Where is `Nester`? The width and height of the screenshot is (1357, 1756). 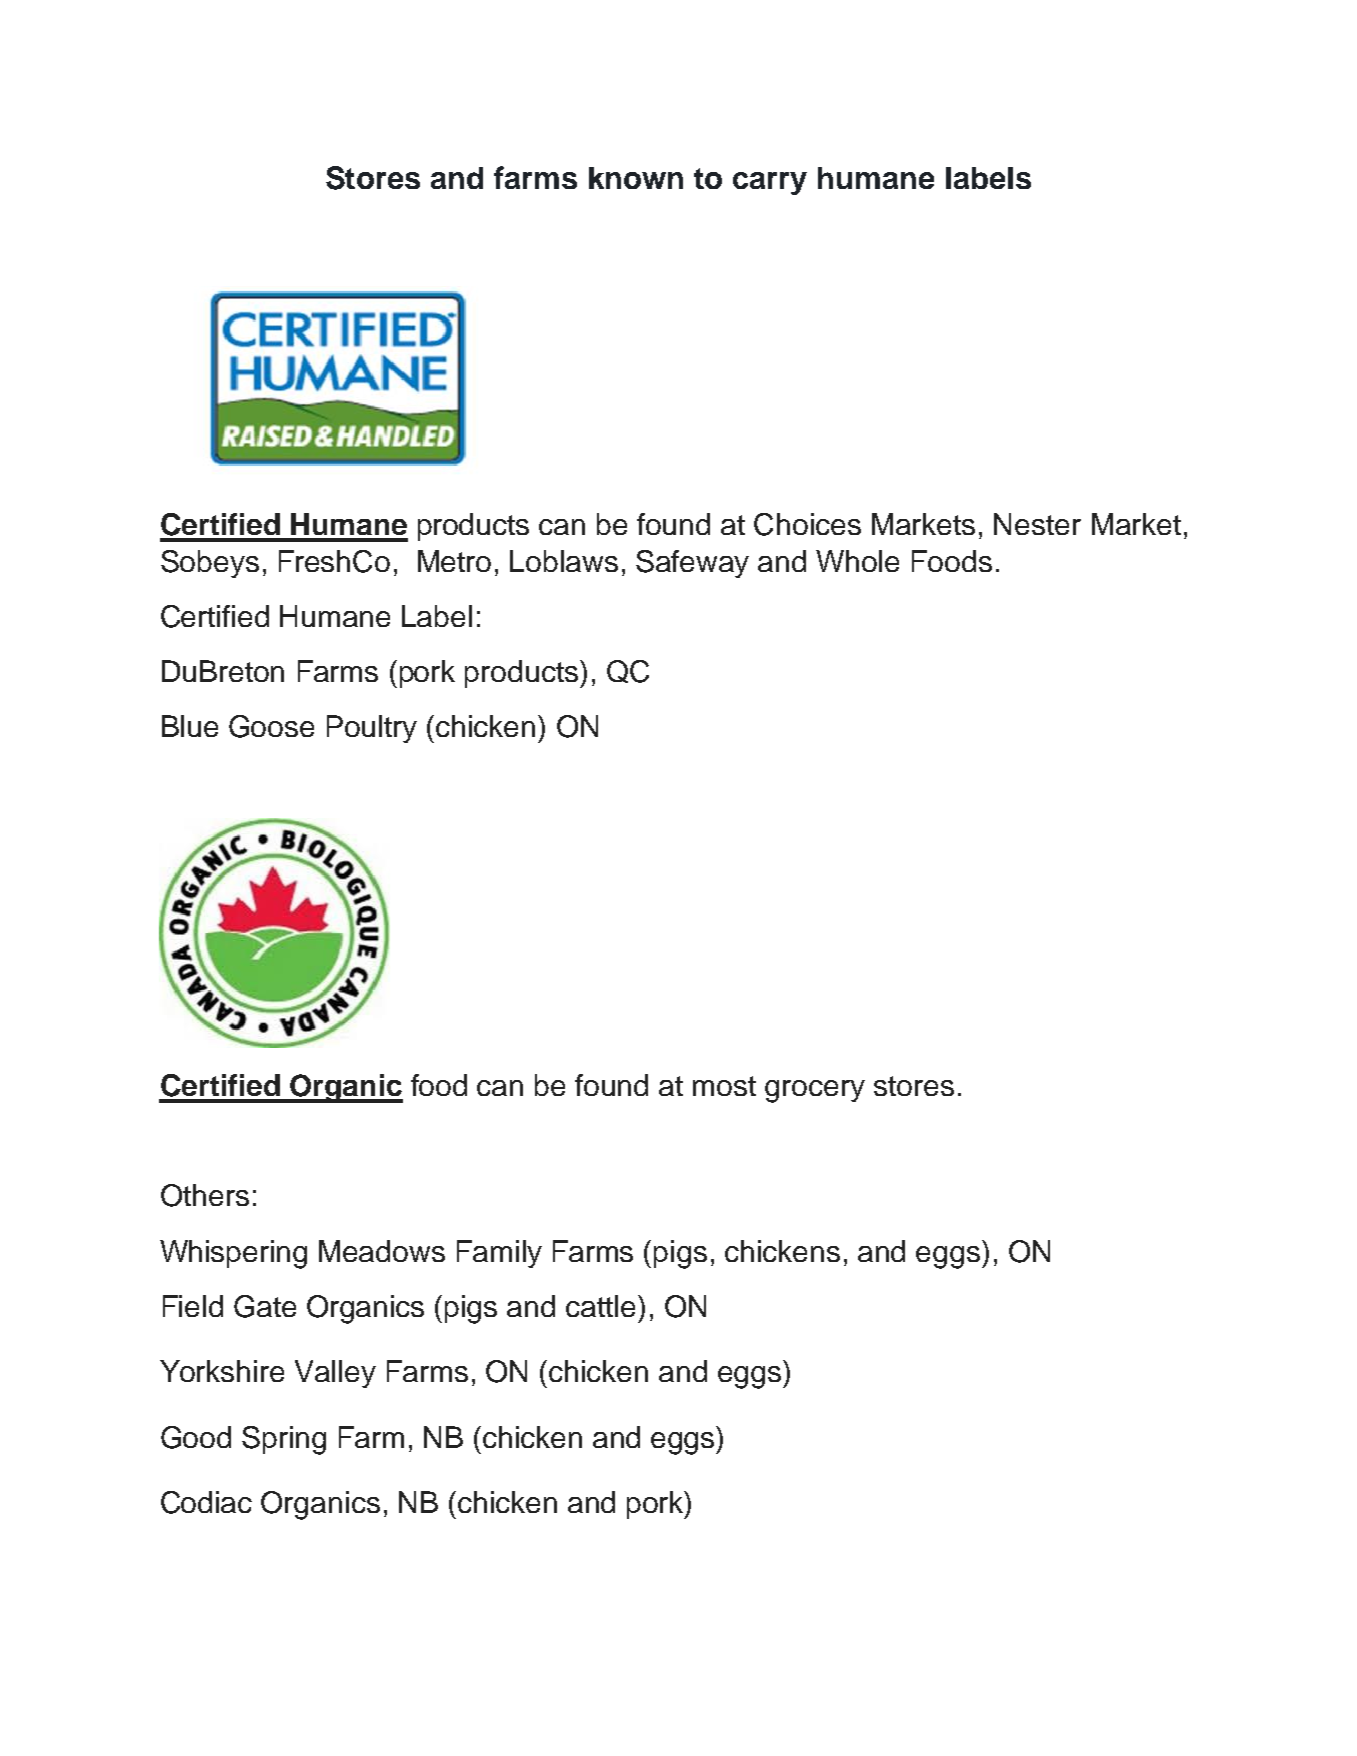 Nester is located at coordinates (1037, 524).
